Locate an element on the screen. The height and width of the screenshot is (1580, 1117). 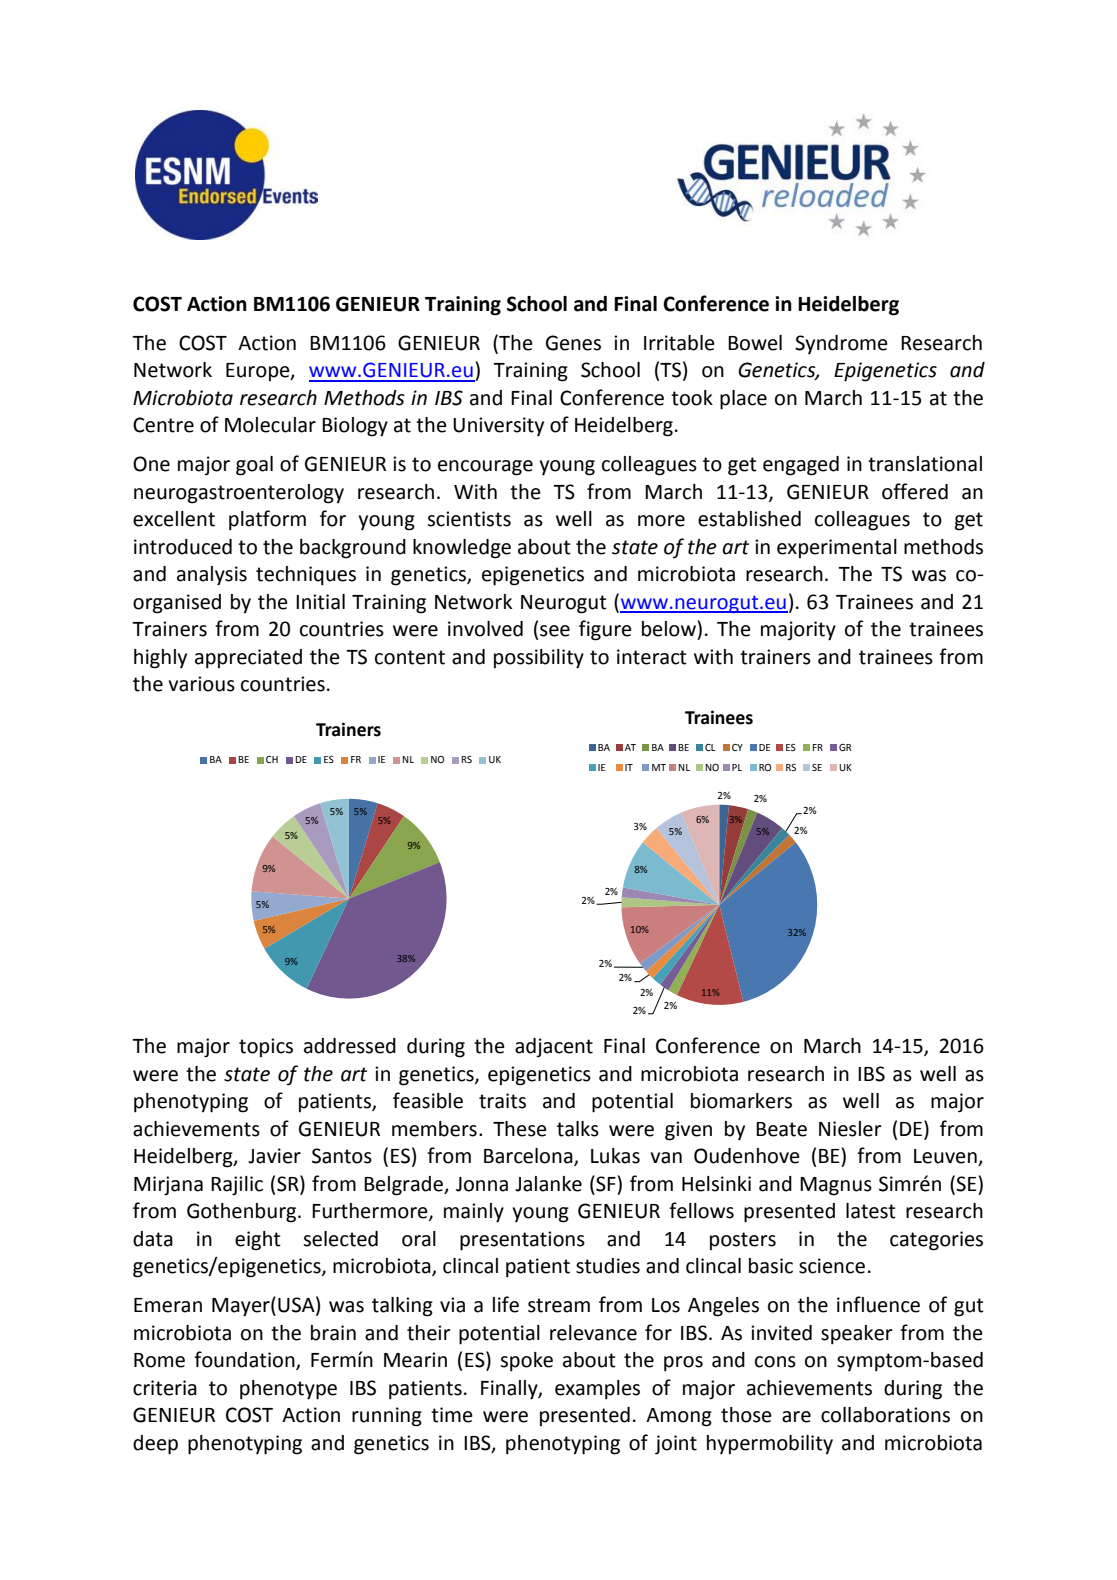
interact is located at coordinates (652, 657).
